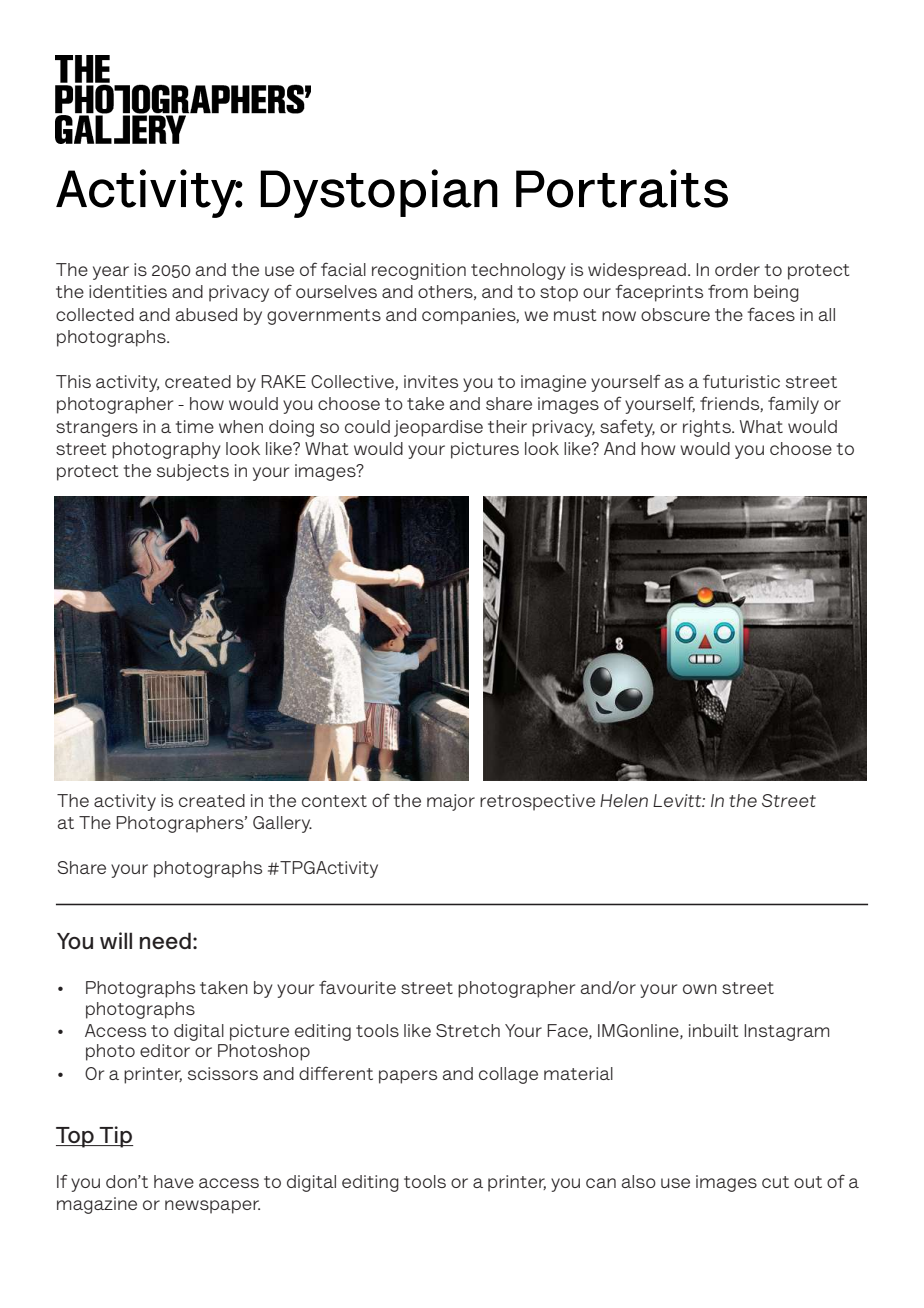 This screenshot has width=924, height=1308. What do you see at coordinates (419, 271) in the screenshot?
I see `recognition` at bounding box center [419, 271].
